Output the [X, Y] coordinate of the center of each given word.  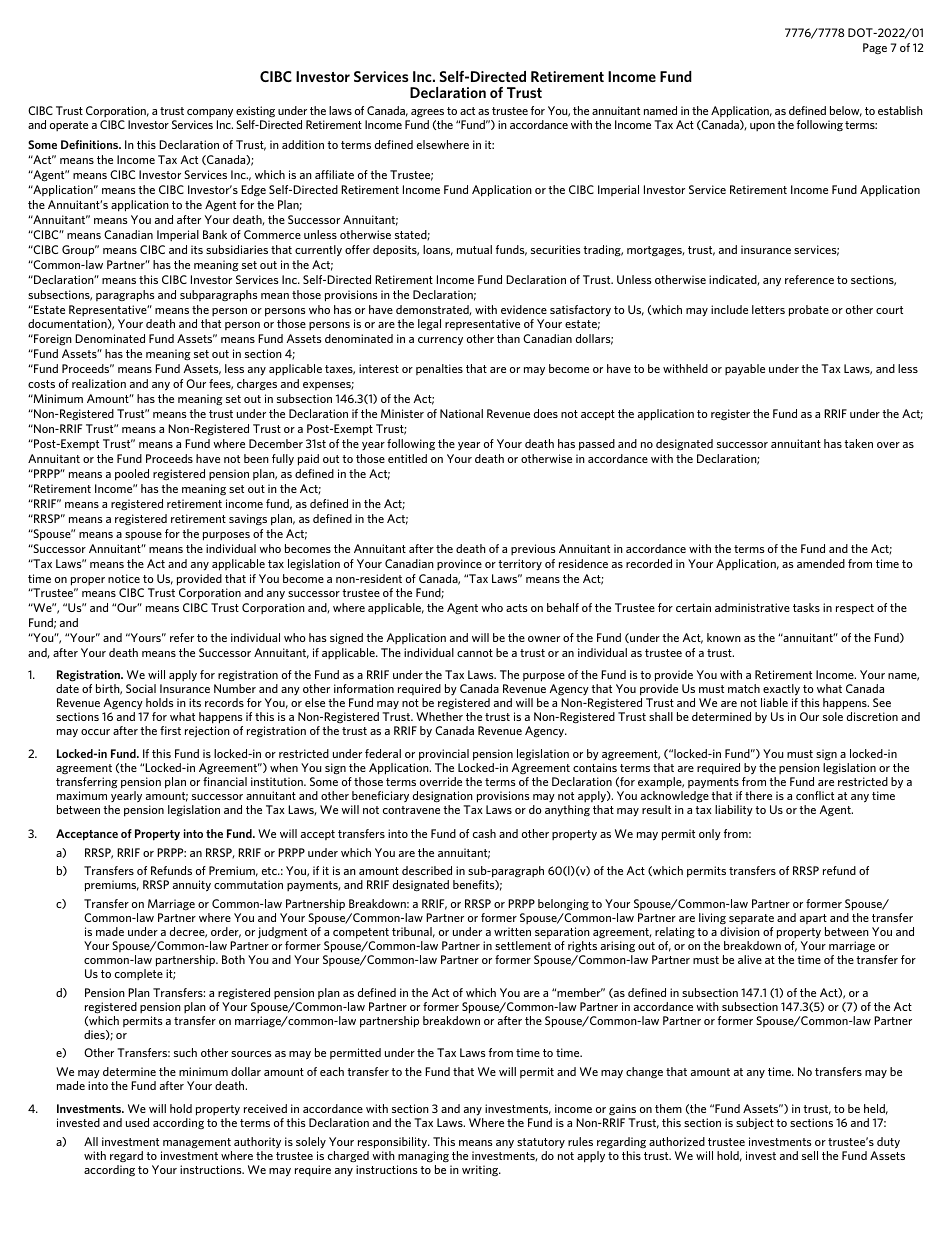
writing [481, 1170]
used [137, 1122]
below [846, 111]
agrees [427, 113]
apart [813, 919]
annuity [192, 886]
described [427, 870]
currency [440, 341]
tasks [806, 607]
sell [810, 1155]
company [210, 113]
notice [124, 578]
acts [517, 608]
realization [99, 383]
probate [809, 311]
